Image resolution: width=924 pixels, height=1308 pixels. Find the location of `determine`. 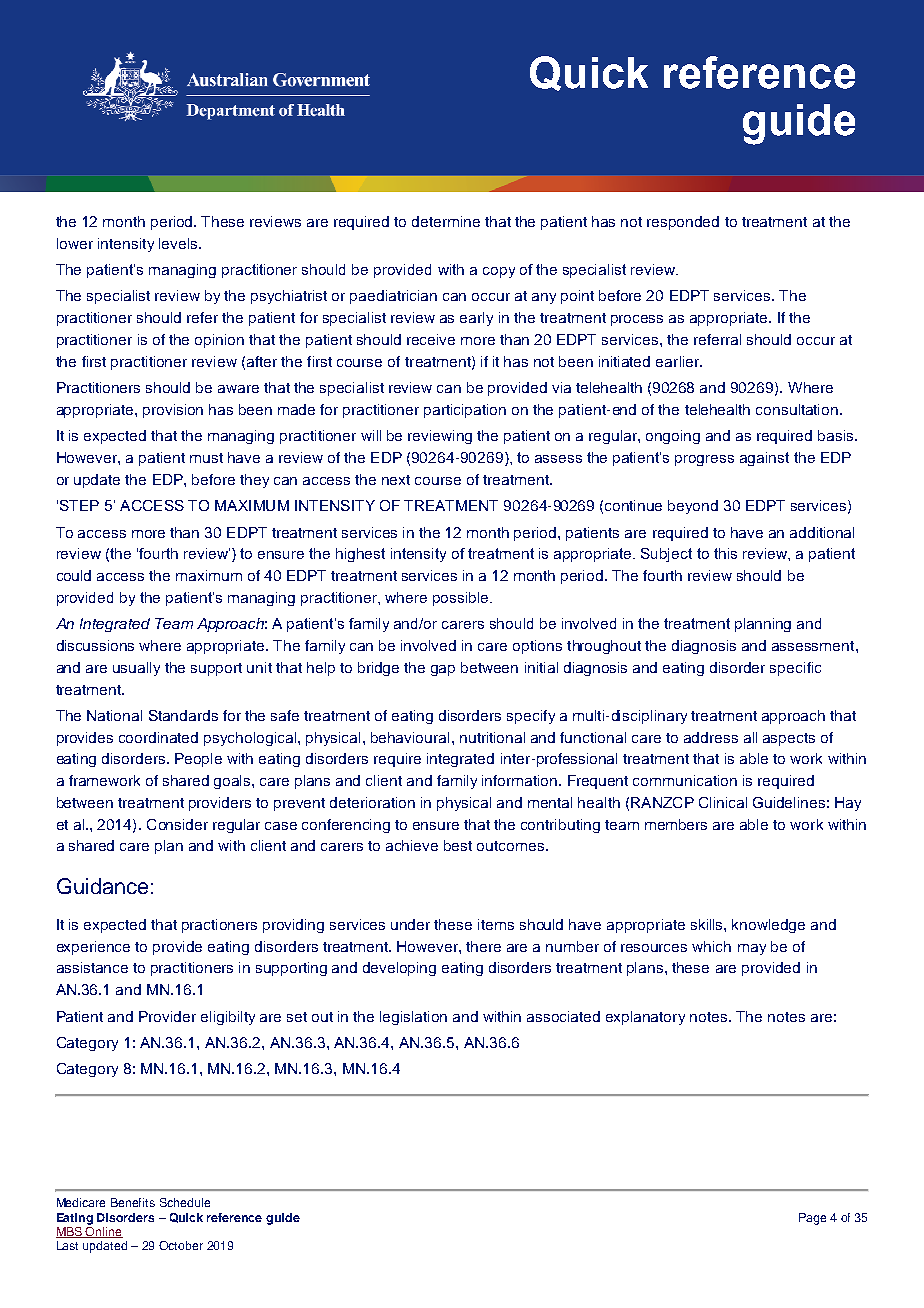

determine is located at coordinates (446, 221).
